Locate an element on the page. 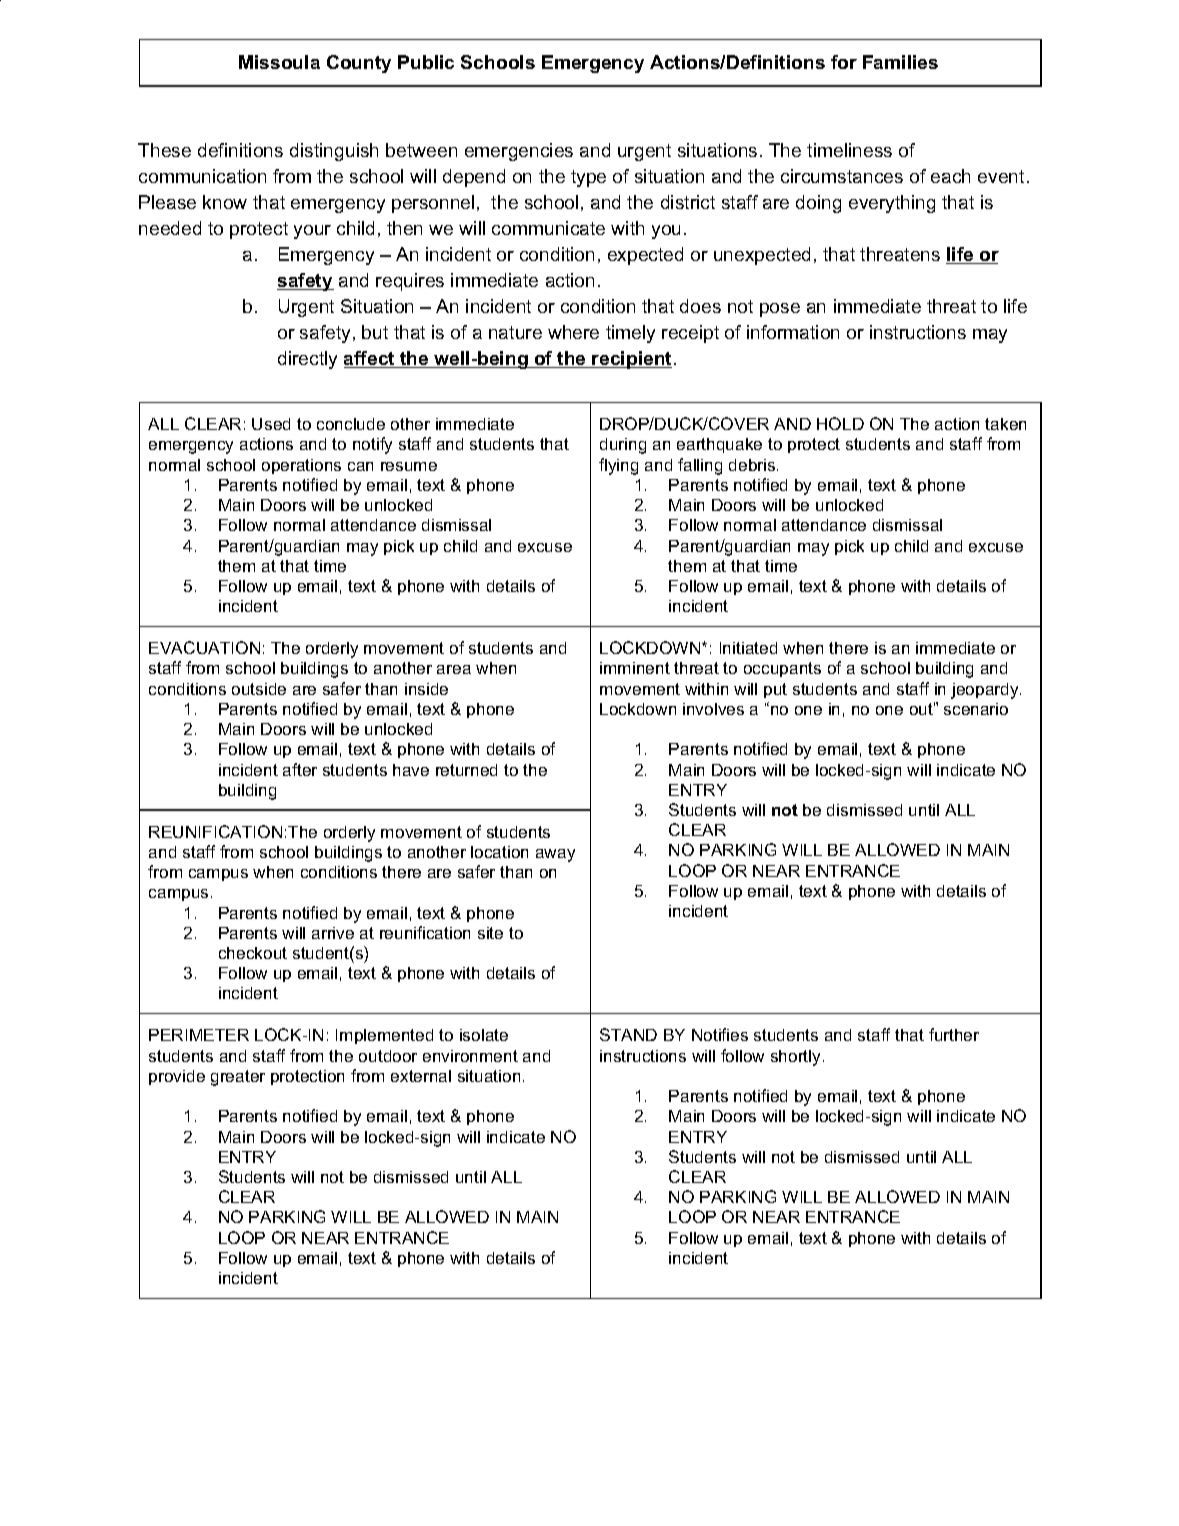 The height and width of the document is (1526, 1179). flying is located at coordinates (618, 466).
